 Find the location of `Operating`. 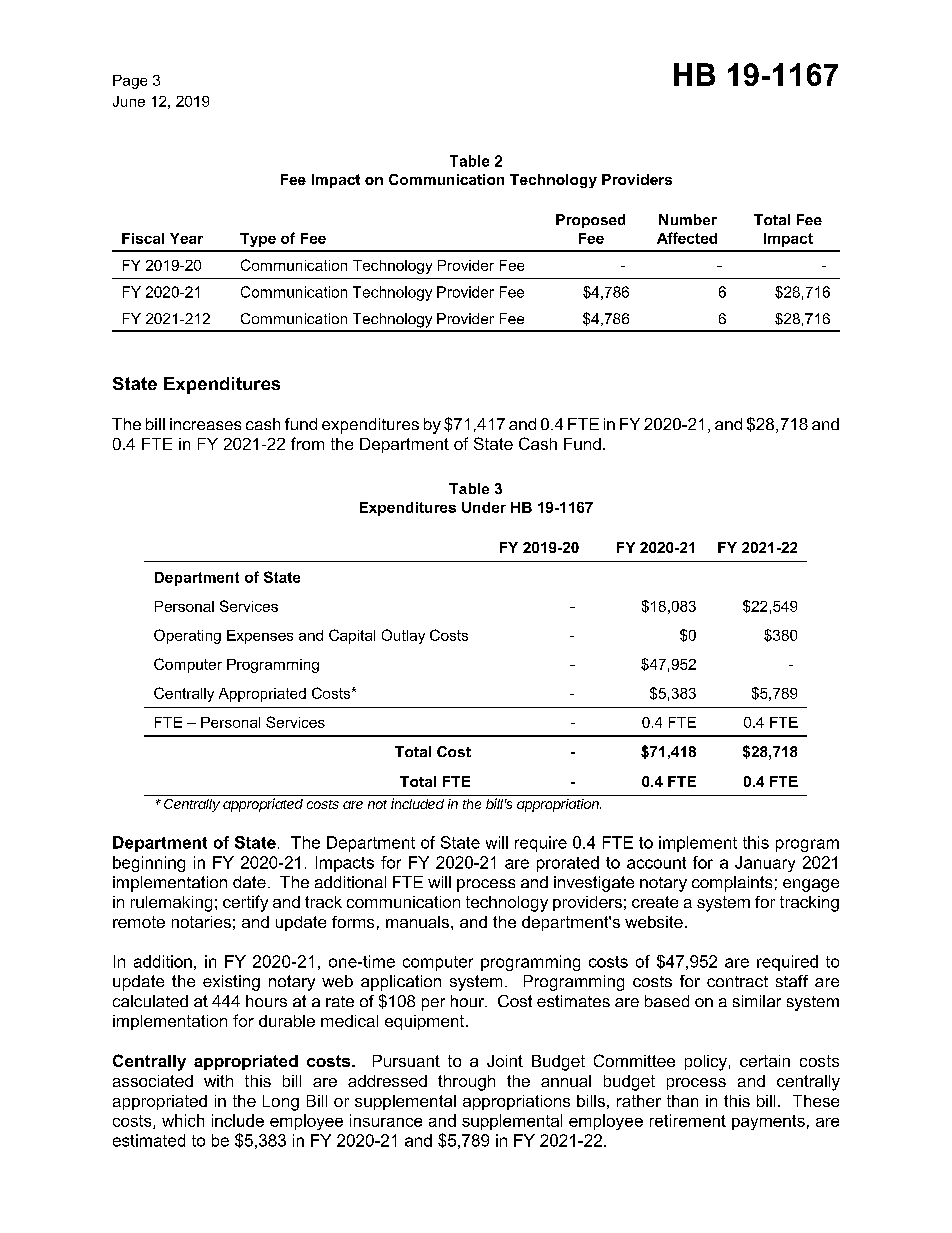

Operating is located at coordinates (187, 636).
